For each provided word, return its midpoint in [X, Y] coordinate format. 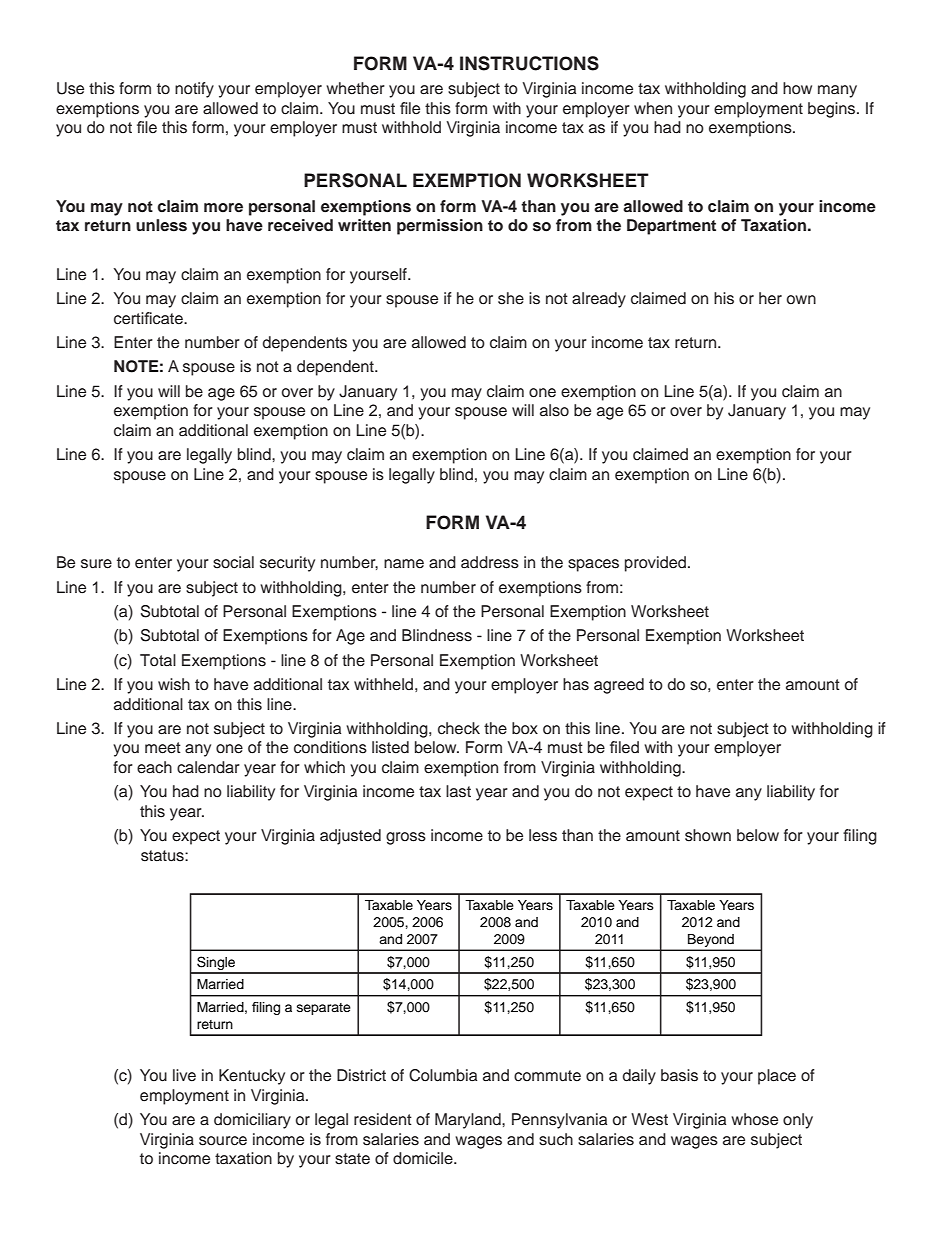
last [458, 791]
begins [833, 110]
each [154, 767]
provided [655, 564]
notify [194, 90]
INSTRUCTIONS [529, 63]
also [554, 410]
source [223, 1141]
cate [169, 319]
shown [708, 835]
